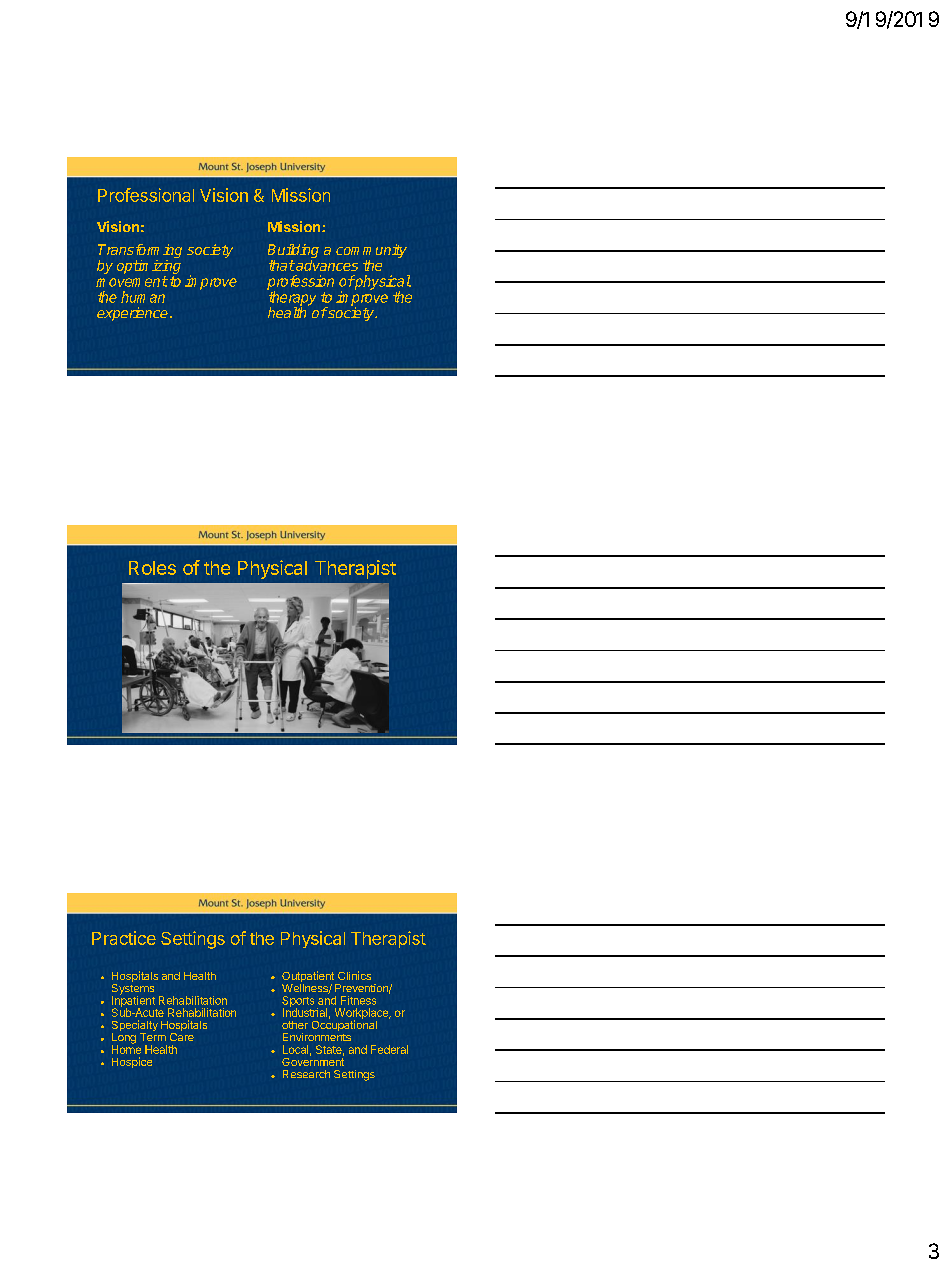  Describe the element at coordinates (282, 265) in the image. I see `that` at that location.
